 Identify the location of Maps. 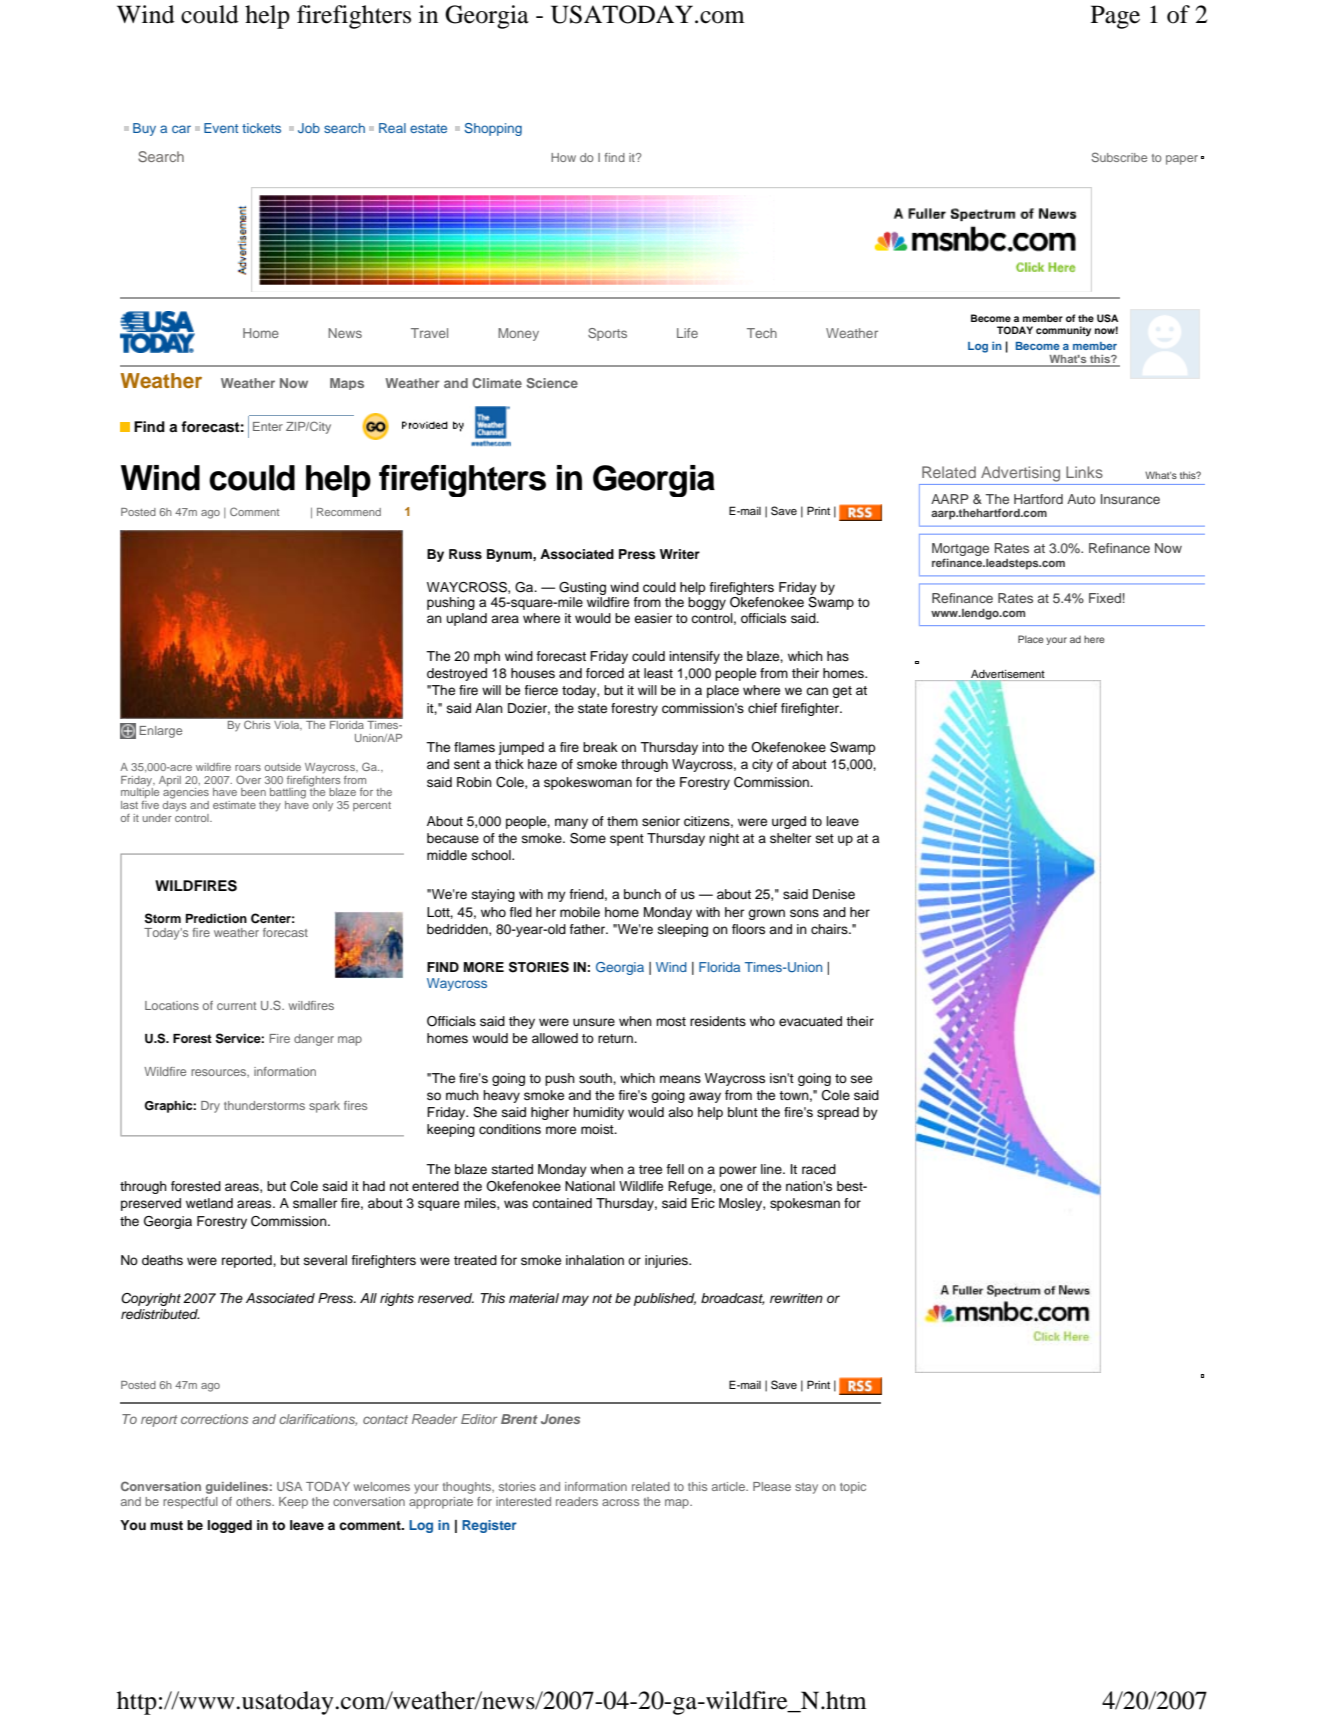
(347, 384).
